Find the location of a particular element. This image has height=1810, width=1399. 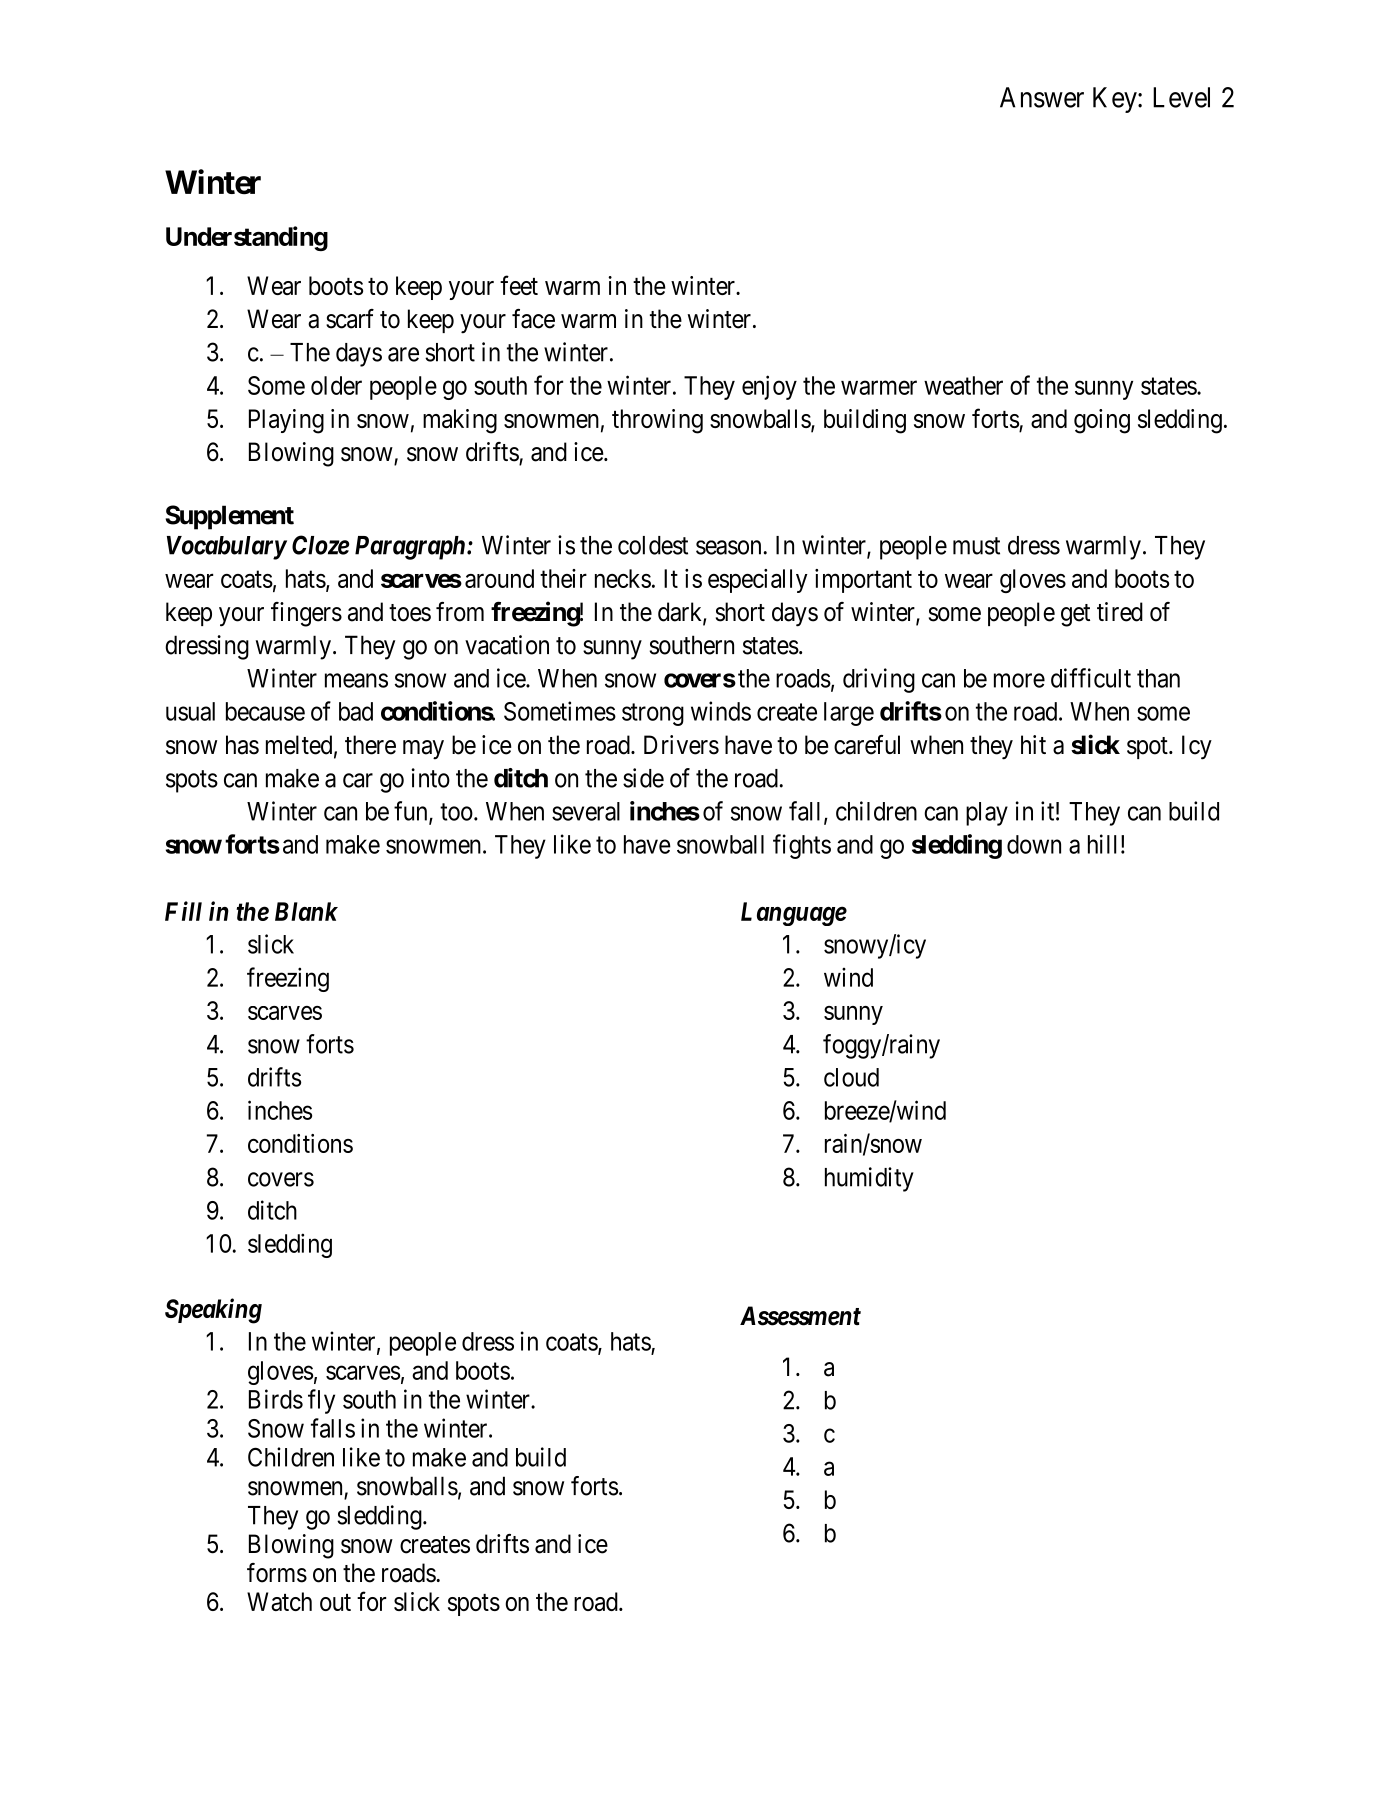

Assessment is located at coordinates (800, 1316).
